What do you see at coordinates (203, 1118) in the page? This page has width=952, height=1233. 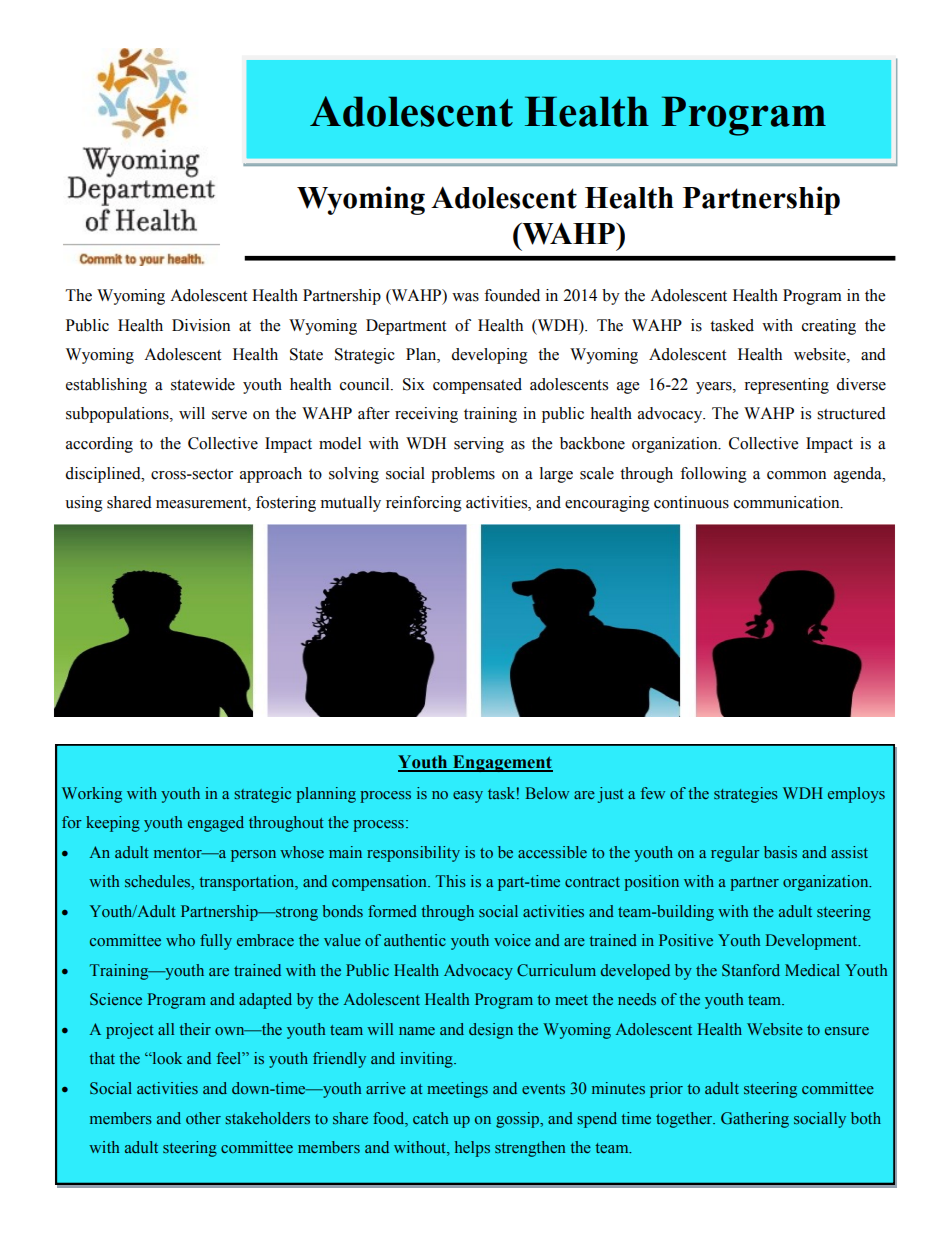 I see `other` at bounding box center [203, 1118].
